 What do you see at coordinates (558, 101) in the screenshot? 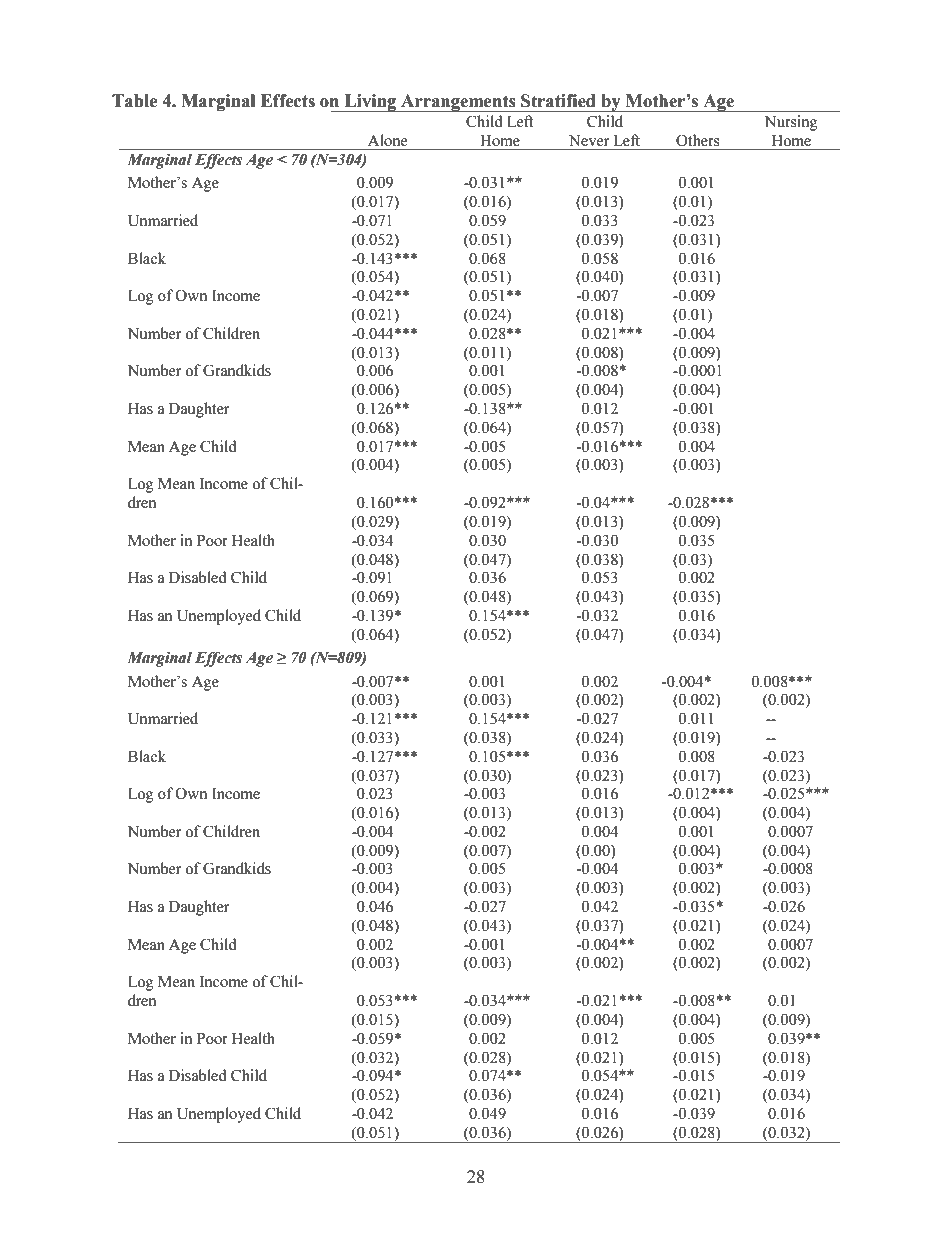
I see `Stratified` at bounding box center [558, 101].
